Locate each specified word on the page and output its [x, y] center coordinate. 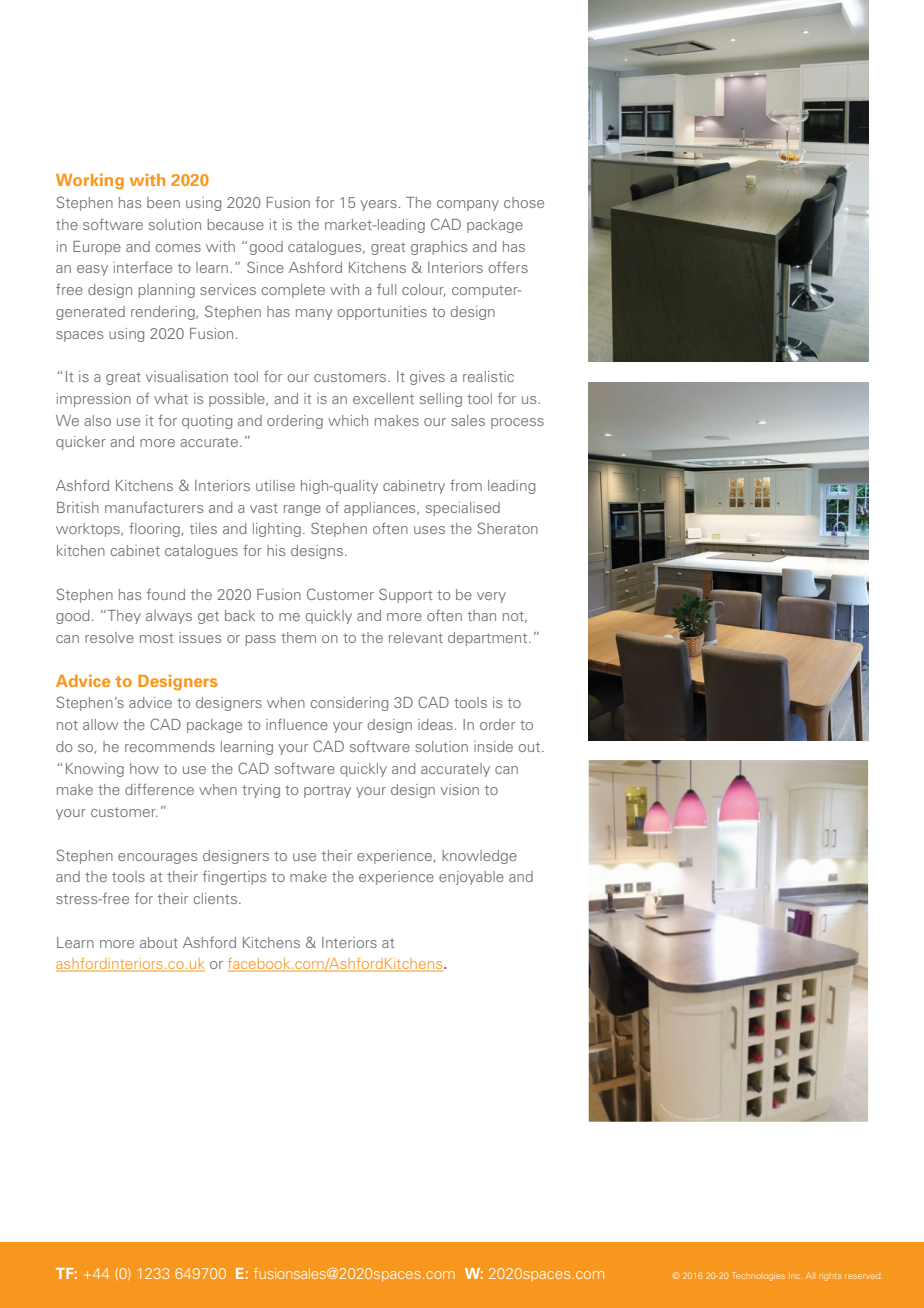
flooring [155, 529]
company [468, 205]
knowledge [479, 857]
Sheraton [507, 528]
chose [524, 202]
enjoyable [471, 878]
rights [830, 1277]
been [163, 202]
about [159, 942]
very [491, 597]
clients [215, 898]
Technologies [758, 1276]
